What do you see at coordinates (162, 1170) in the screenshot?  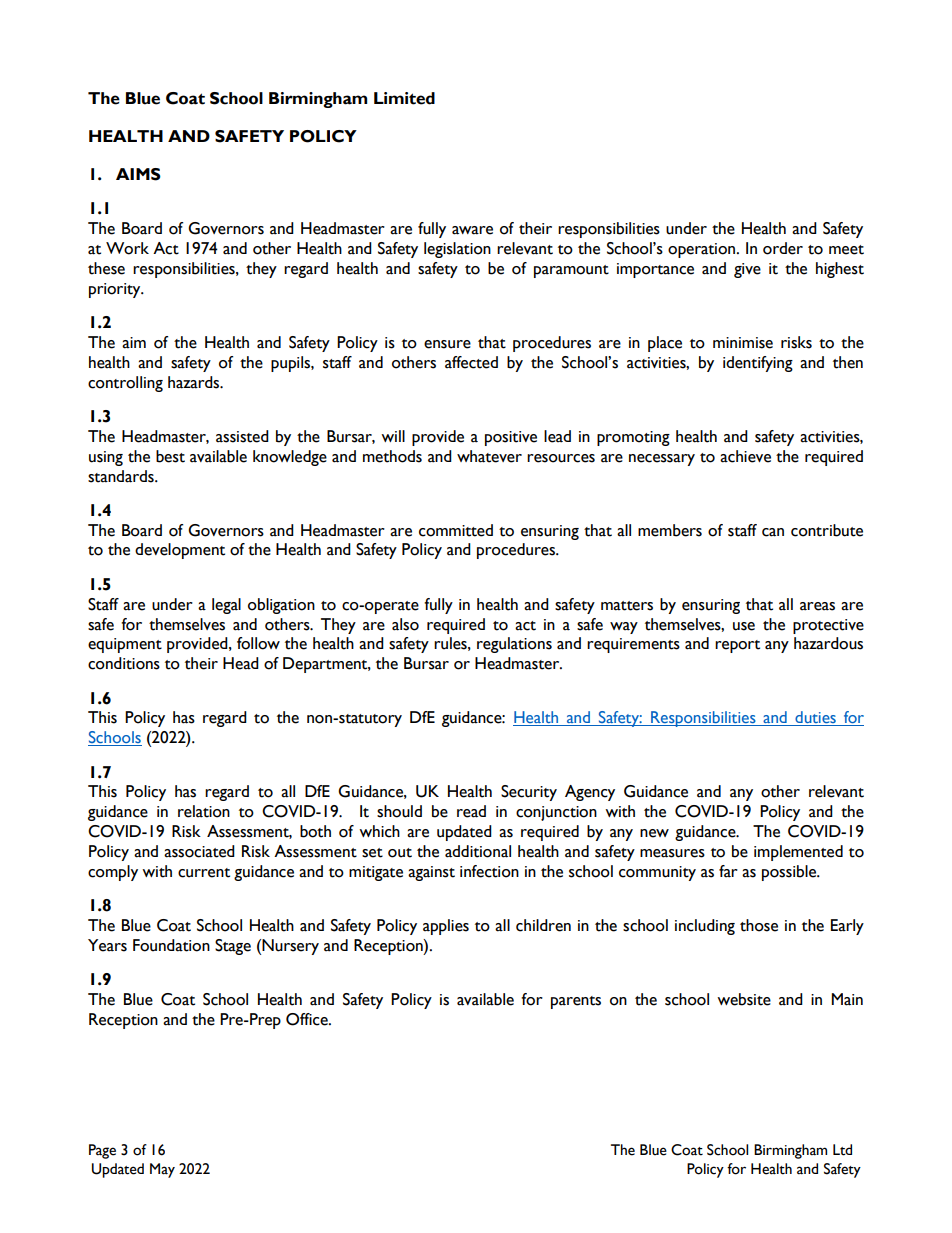 I see `May` at bounding box center [162, 1170].
